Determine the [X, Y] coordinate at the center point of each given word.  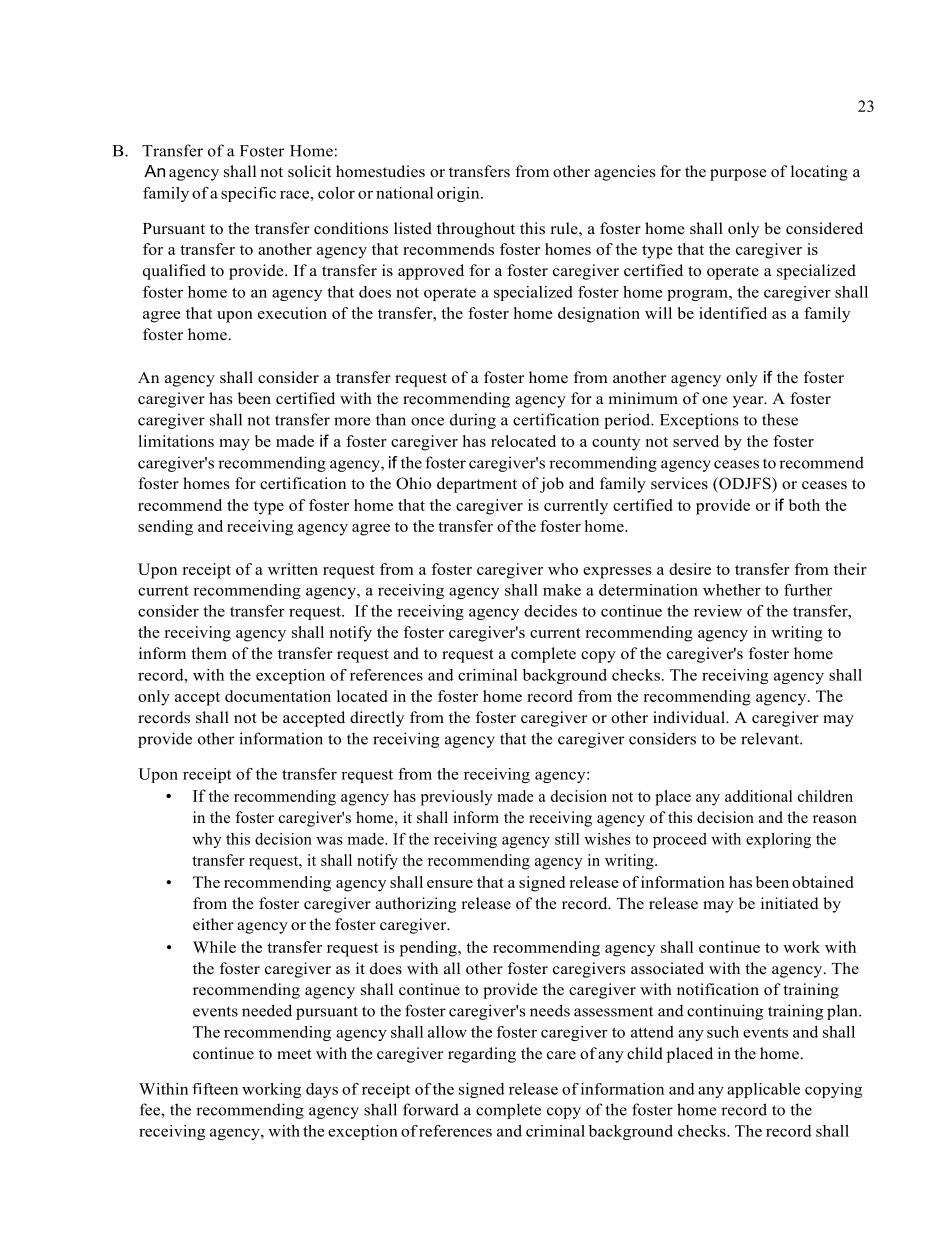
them [209, 653]
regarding [482, 1055]
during [473, 421]
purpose [738, 175]
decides [550, 611]
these [780, 419]
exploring [778, 840]
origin [459, 194]
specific [248, 194]
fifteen [215, 1089]
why [207, 840]
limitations [176, 441]
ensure [450, 884]
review [718, 611]
